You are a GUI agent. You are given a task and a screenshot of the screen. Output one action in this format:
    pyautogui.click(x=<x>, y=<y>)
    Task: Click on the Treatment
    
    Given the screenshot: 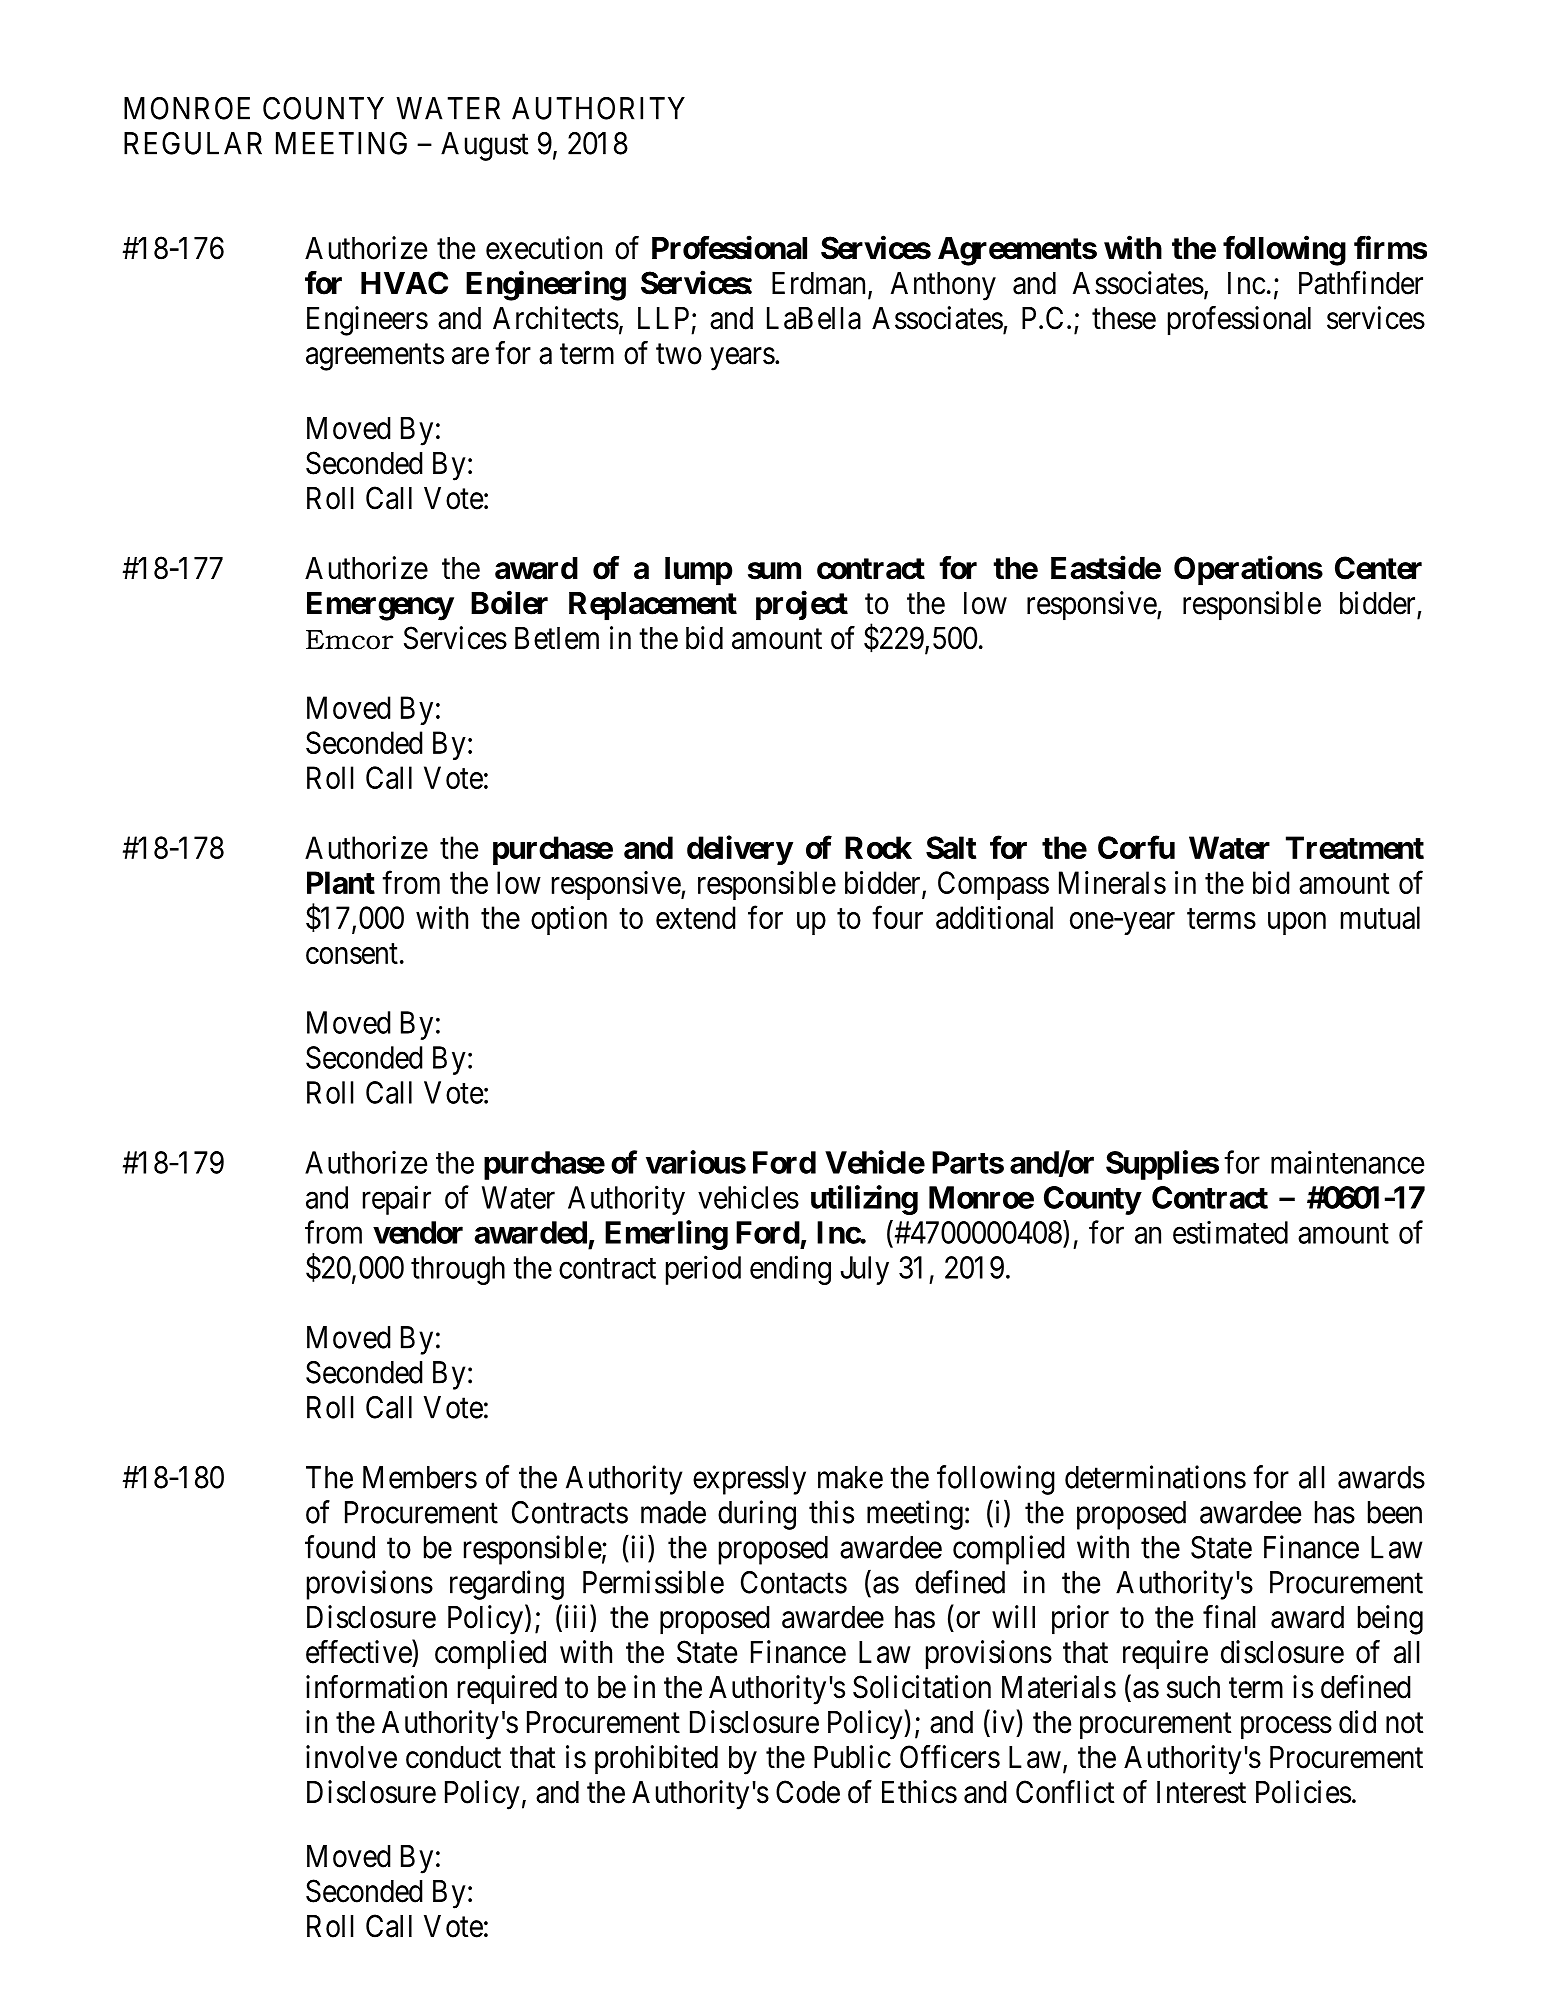 What is the action you would take?
    pyautogui.click(x=1355, y=847)
